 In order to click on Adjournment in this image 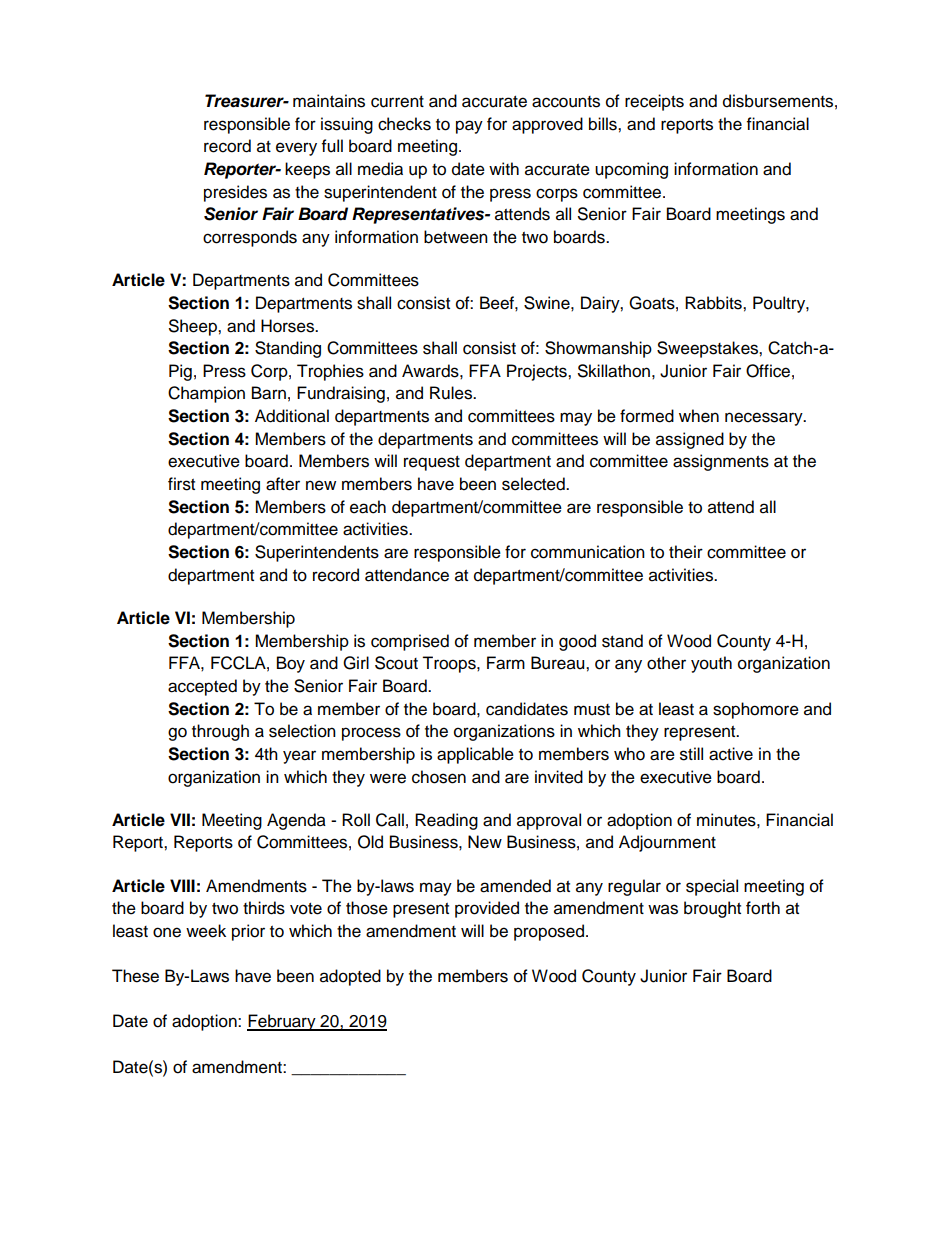, I will do `click(667, 843)`.
